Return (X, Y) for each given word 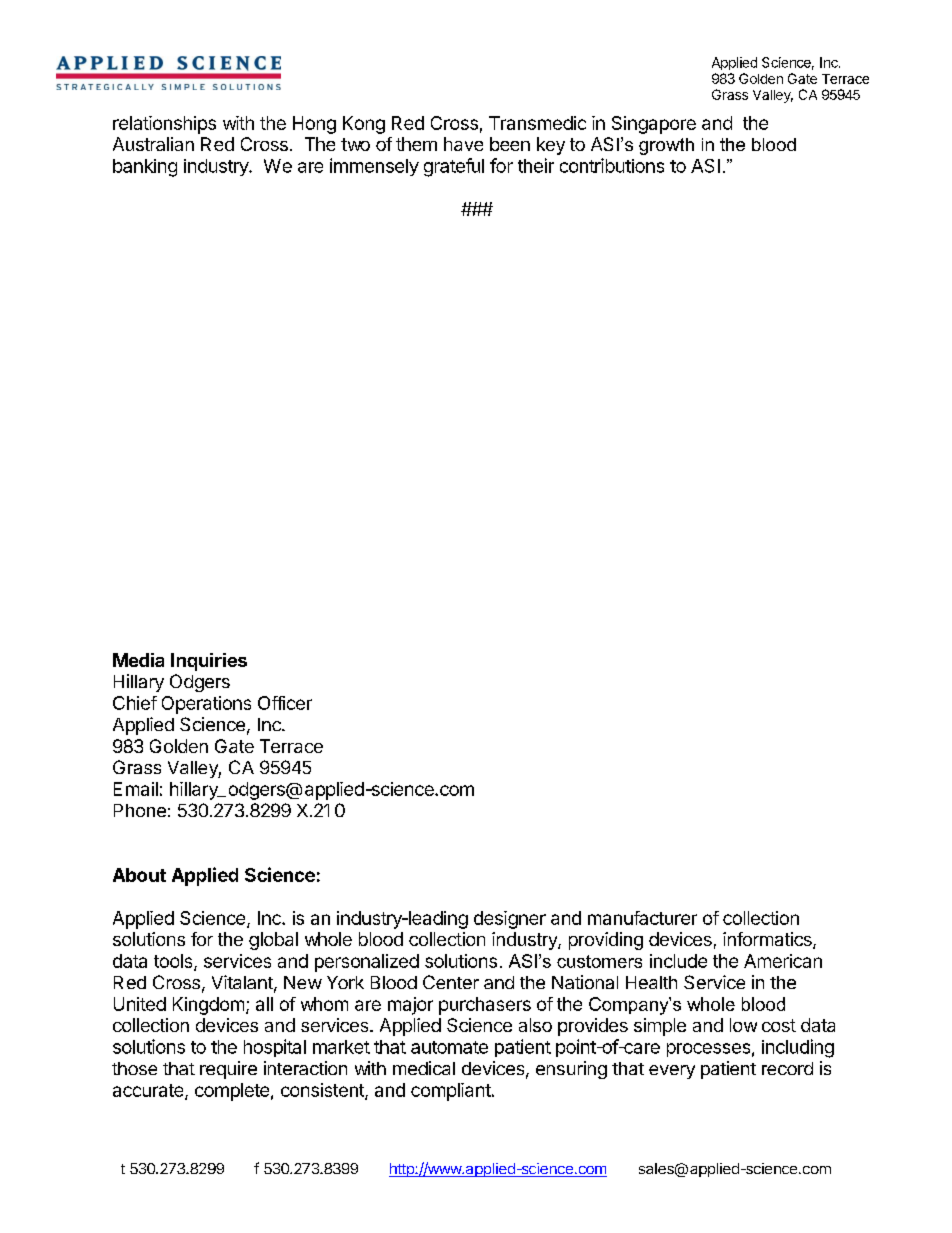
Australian (153, 144)
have (463, 144)
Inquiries (209, 662)
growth (666, 146)
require (228, 1070)
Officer (285, 703)
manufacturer (642, 918)
